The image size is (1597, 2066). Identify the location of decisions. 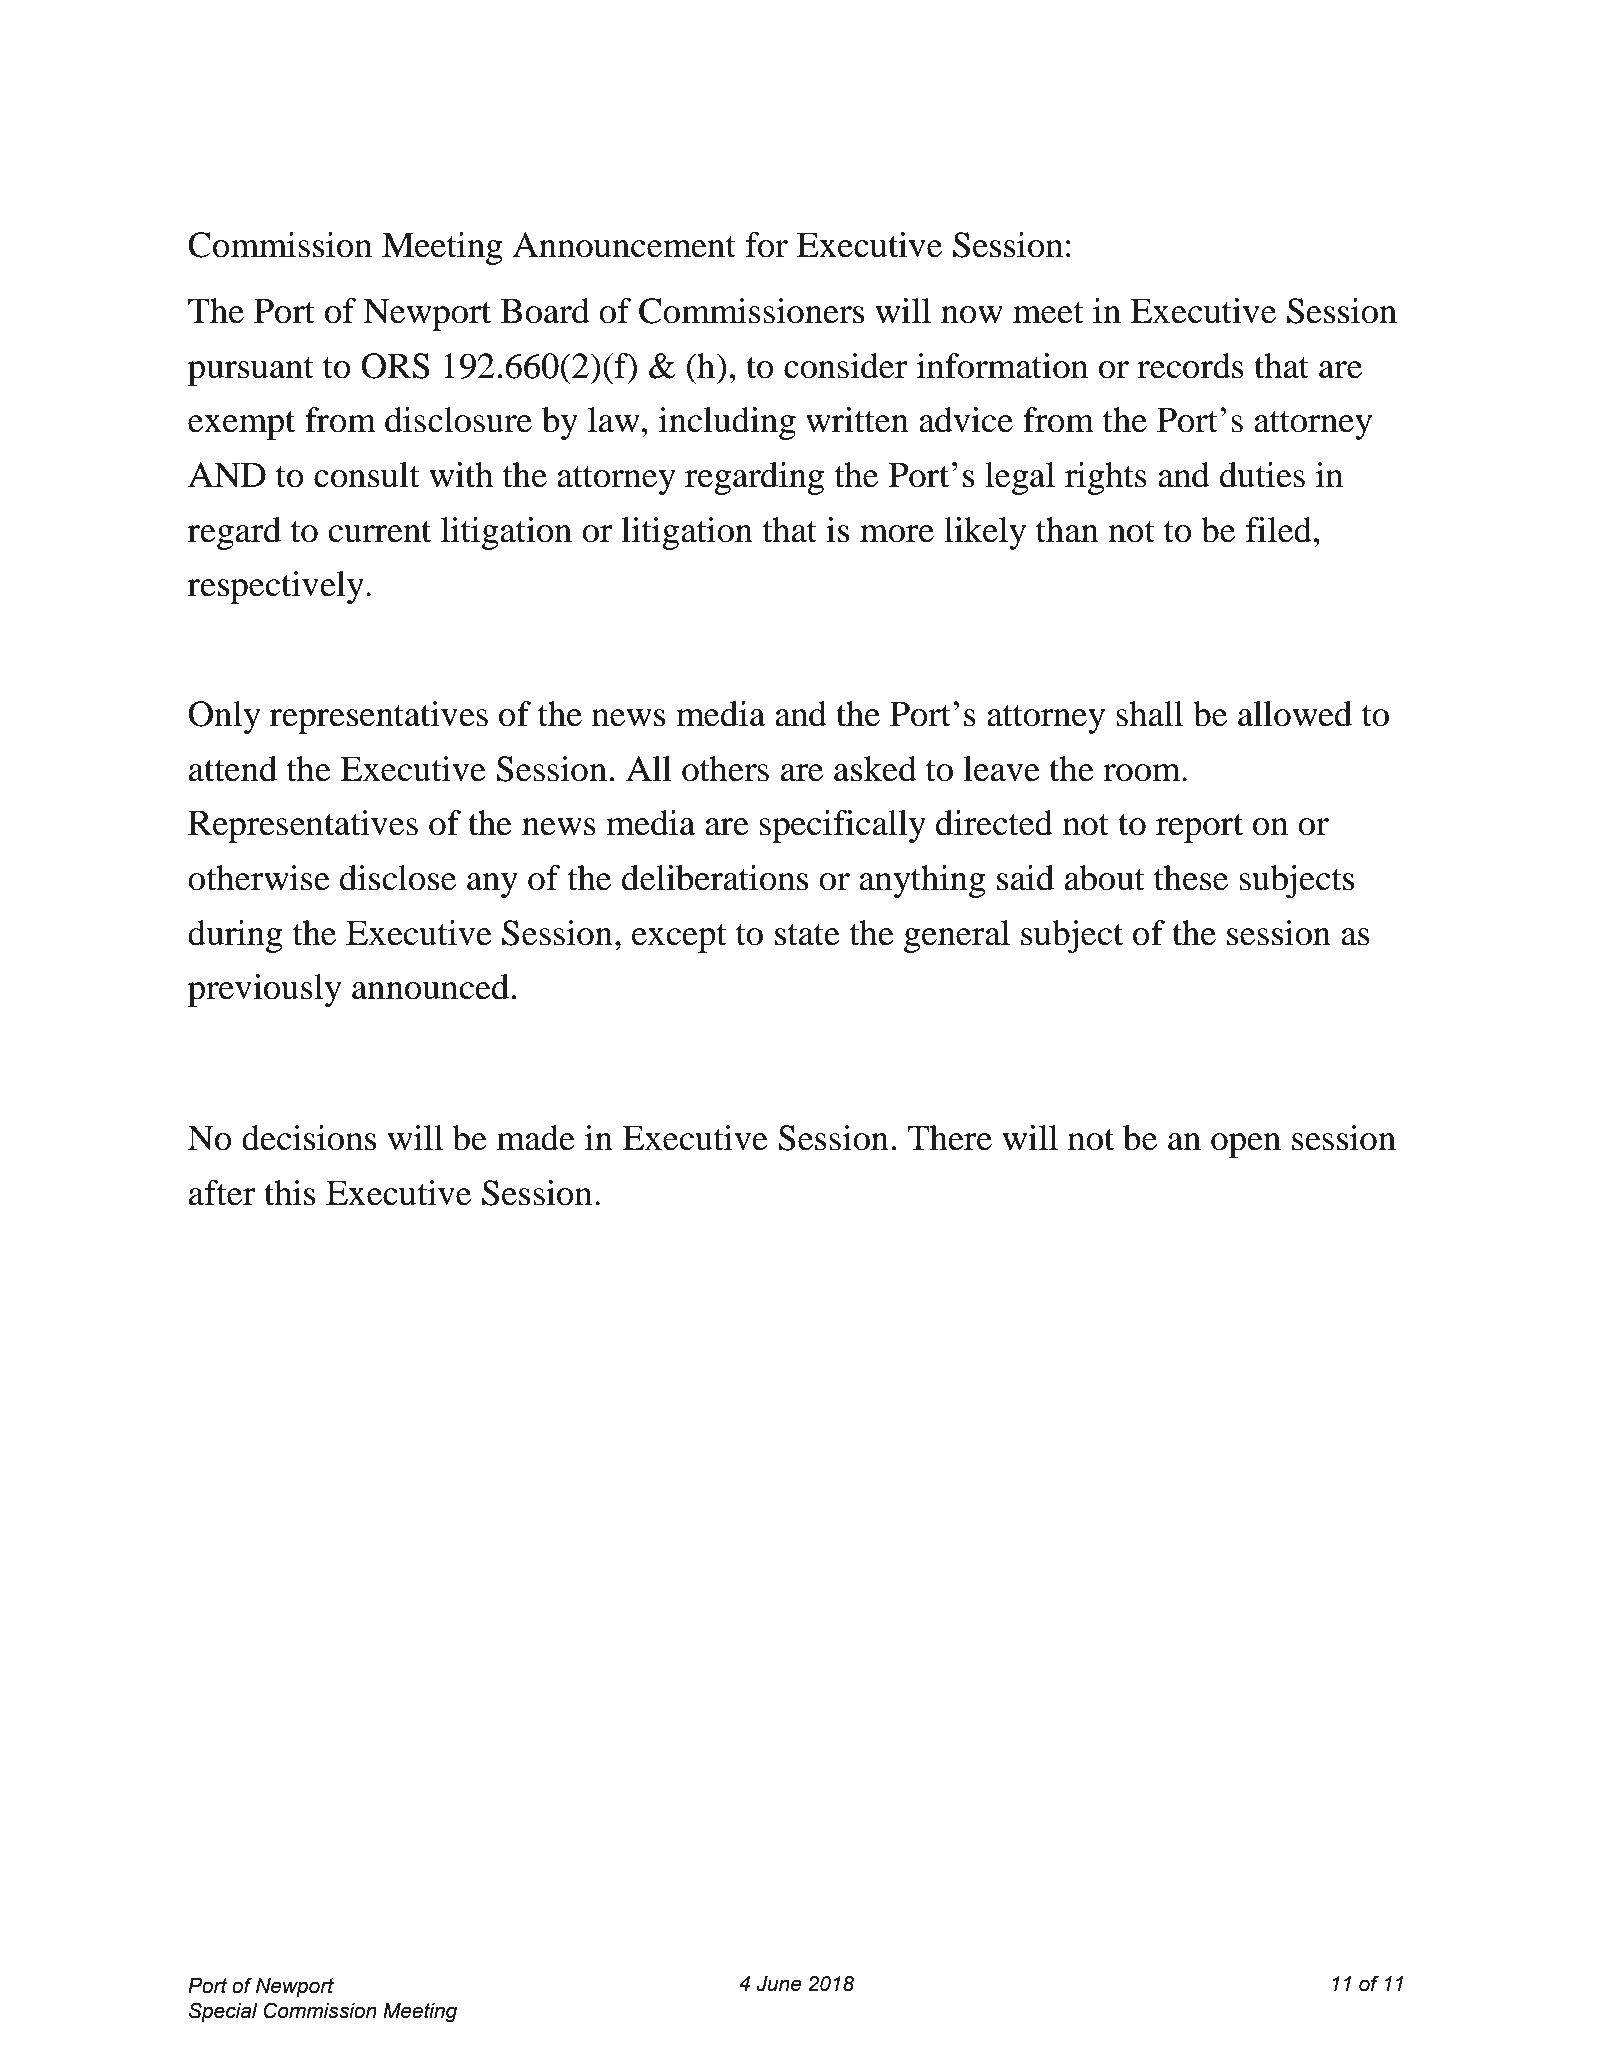
(309, 1138).
